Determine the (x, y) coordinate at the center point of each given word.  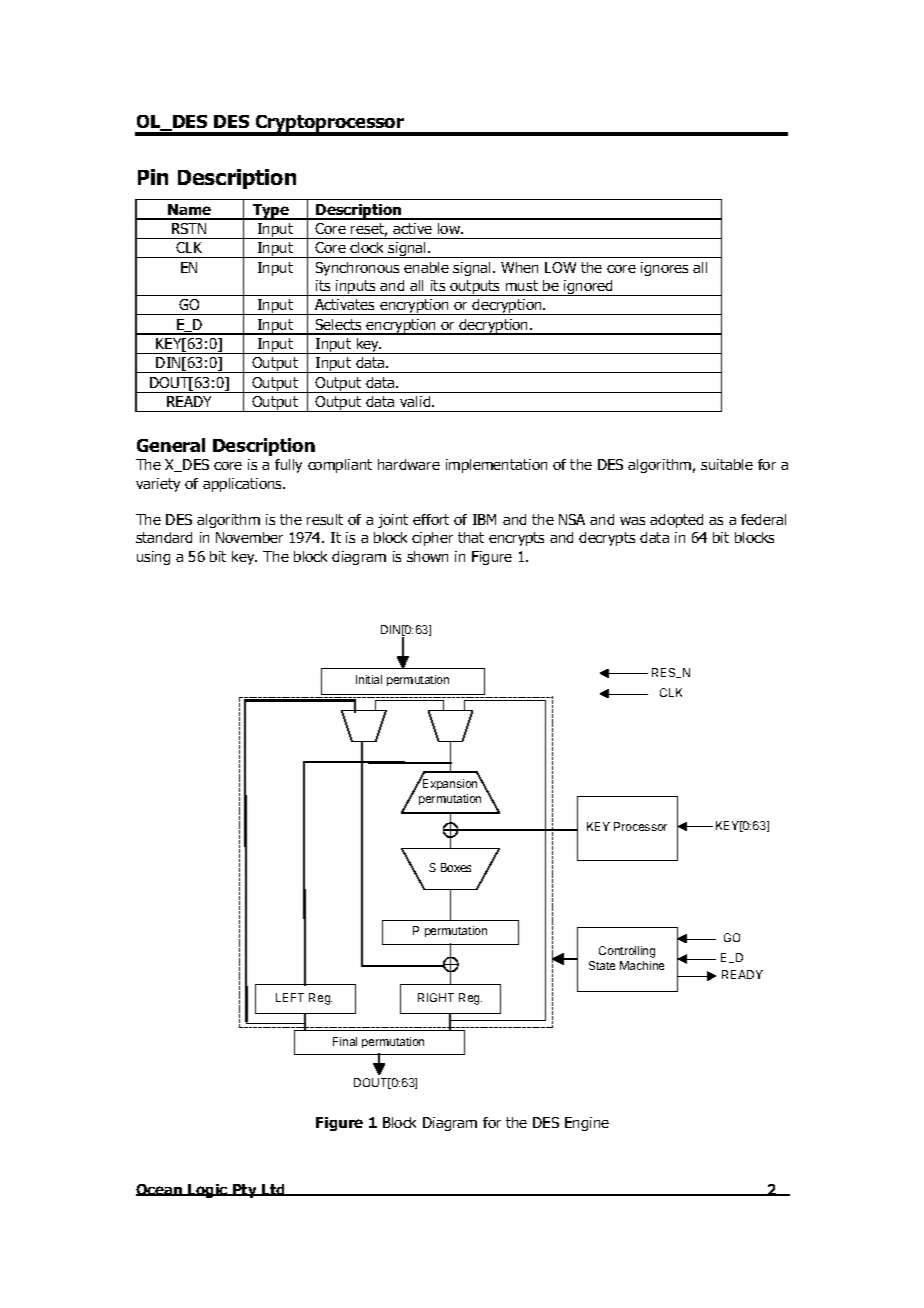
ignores (664, 269)
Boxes (456, 867)
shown (427, 556)
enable (426, 267)
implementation (496, 466)
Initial (369, 679)
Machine (642, 965)
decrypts (607, 539)
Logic (208, 1191)
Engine (587, 1124)
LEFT (290, 997)
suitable (727, 464)
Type (271, 212)
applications (244, 485)
